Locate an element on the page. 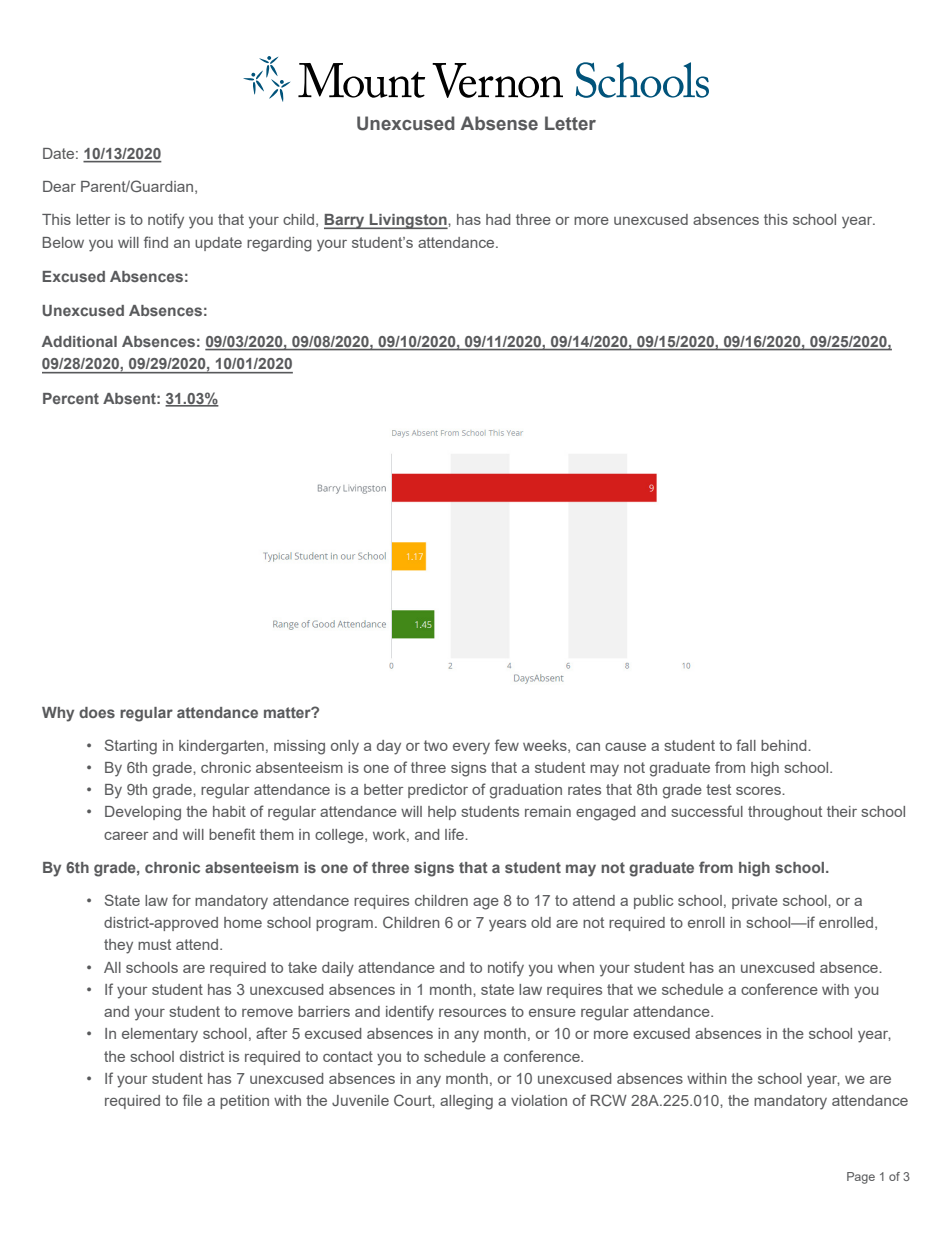  help is located at coordinates (442, 813).
